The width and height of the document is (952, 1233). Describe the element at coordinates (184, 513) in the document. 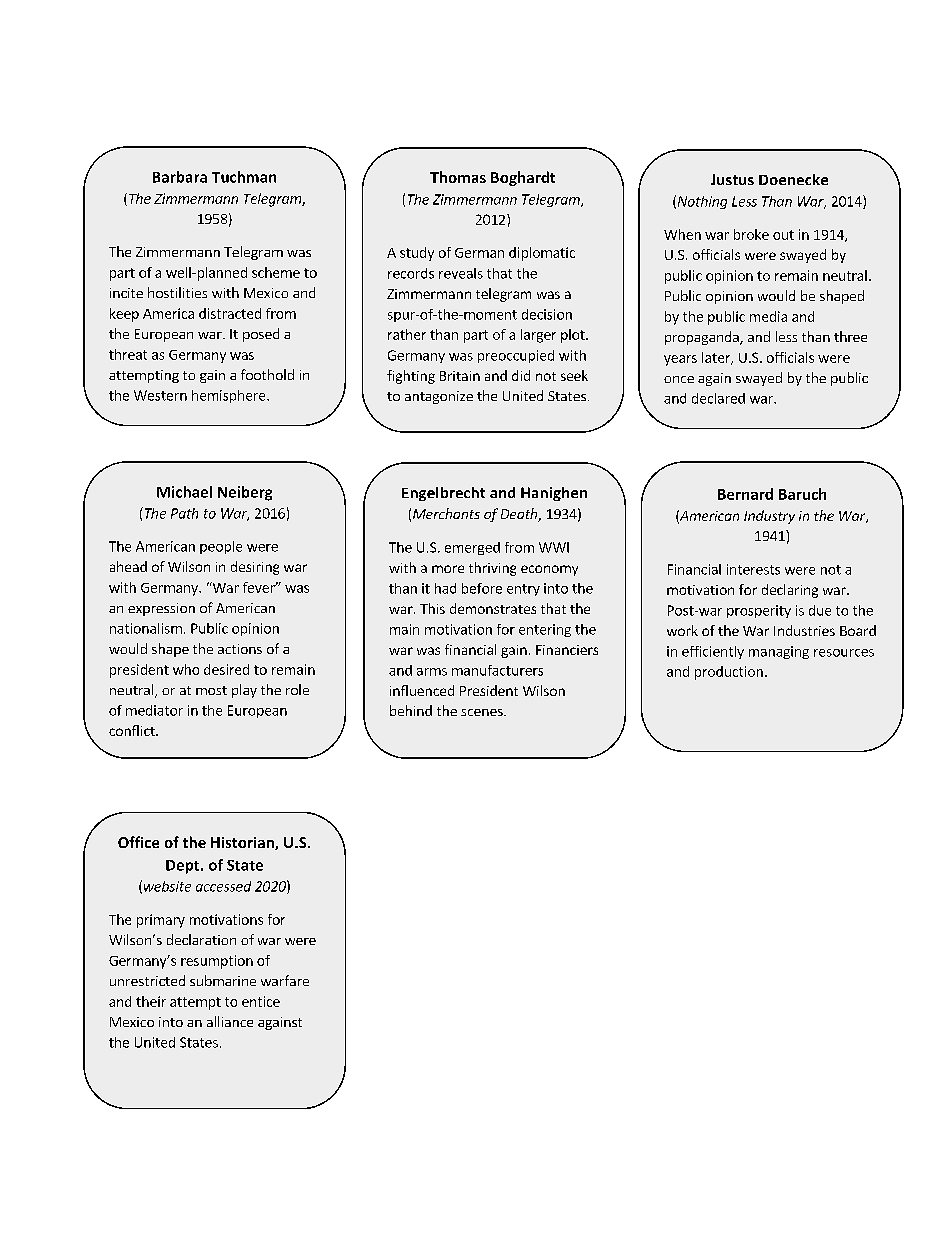

I see `Path` at that location.
